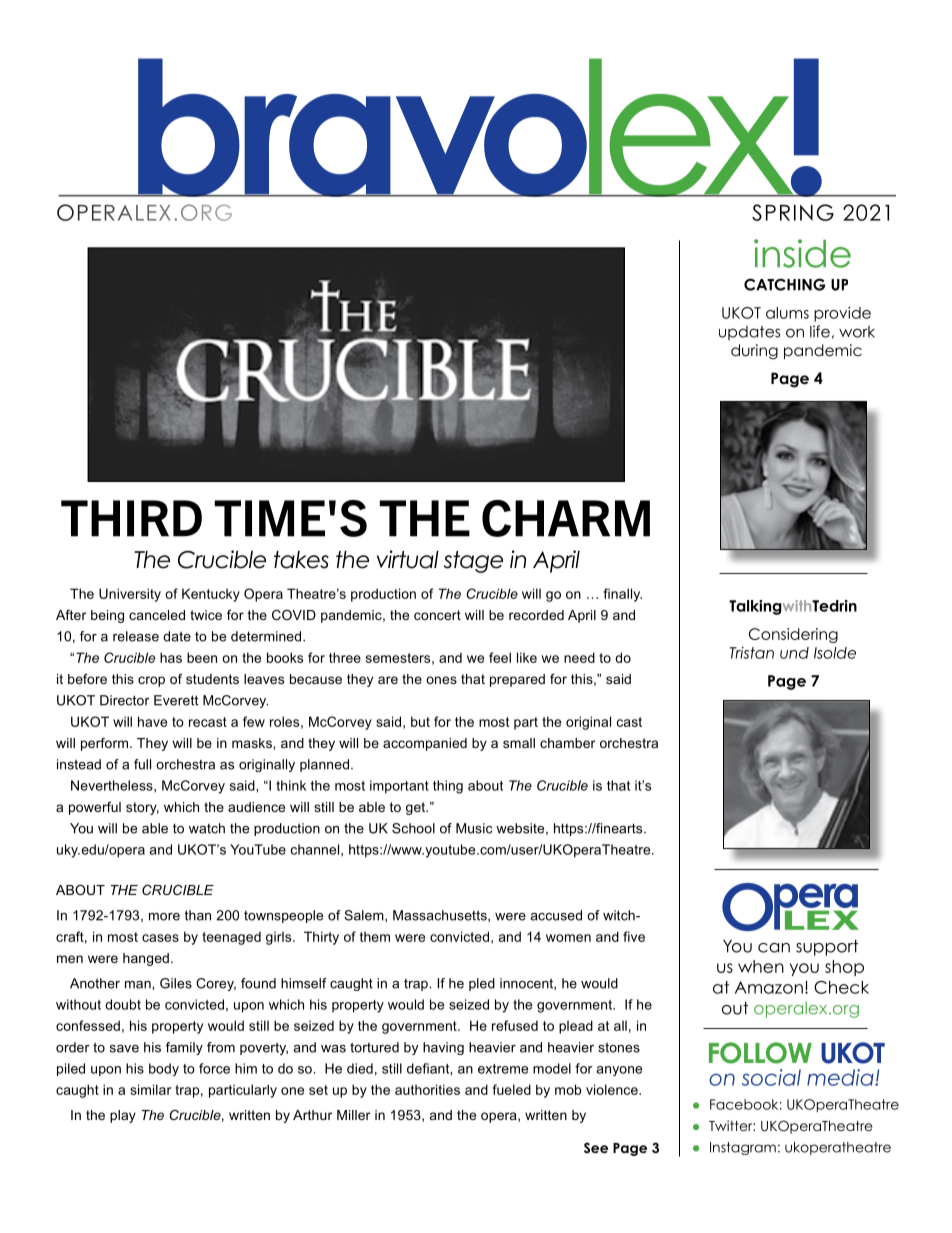  I want to click on play, so click(123, 1116).
